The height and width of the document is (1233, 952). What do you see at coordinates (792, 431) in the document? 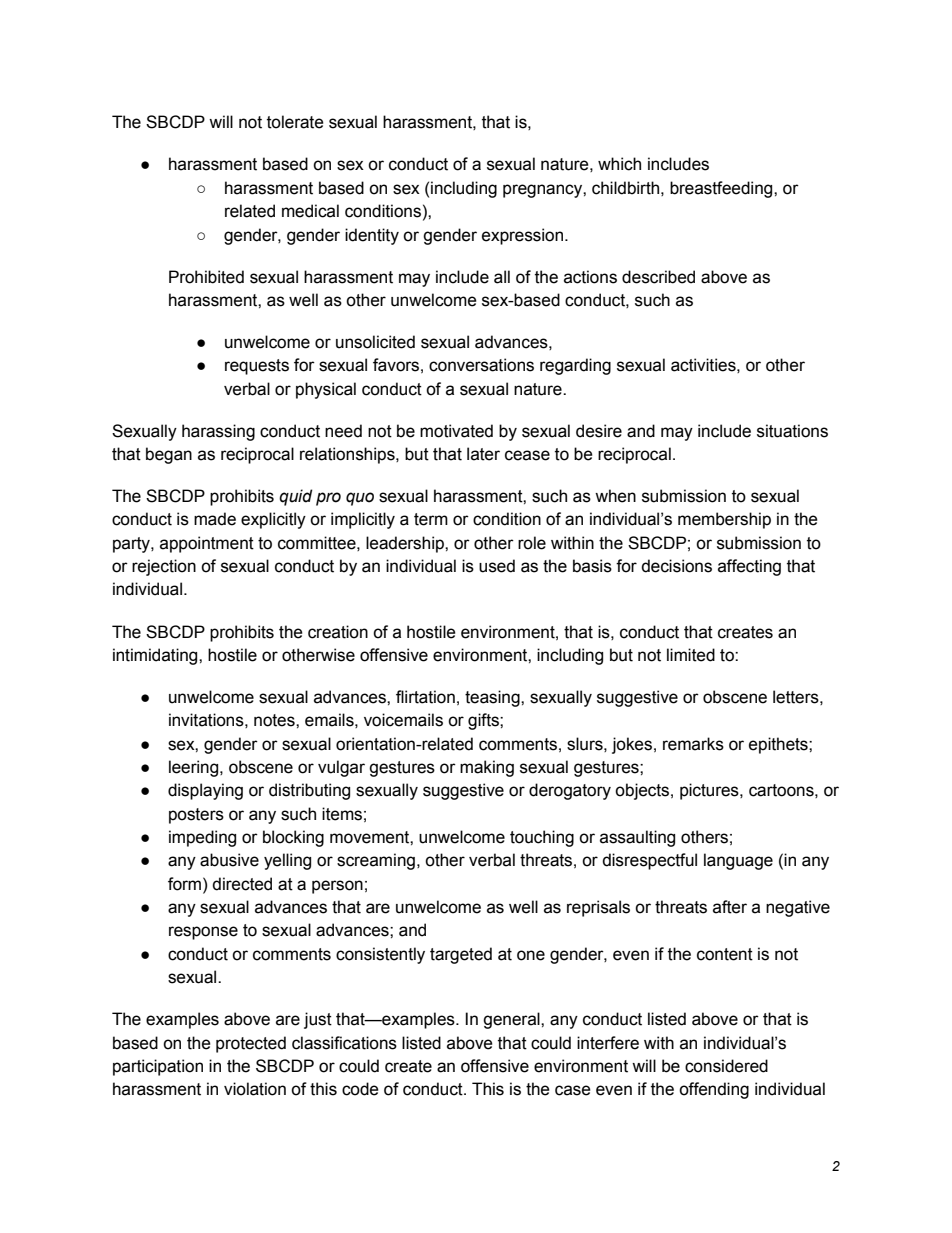
I see `situations` at bounding box center [792, 431].
